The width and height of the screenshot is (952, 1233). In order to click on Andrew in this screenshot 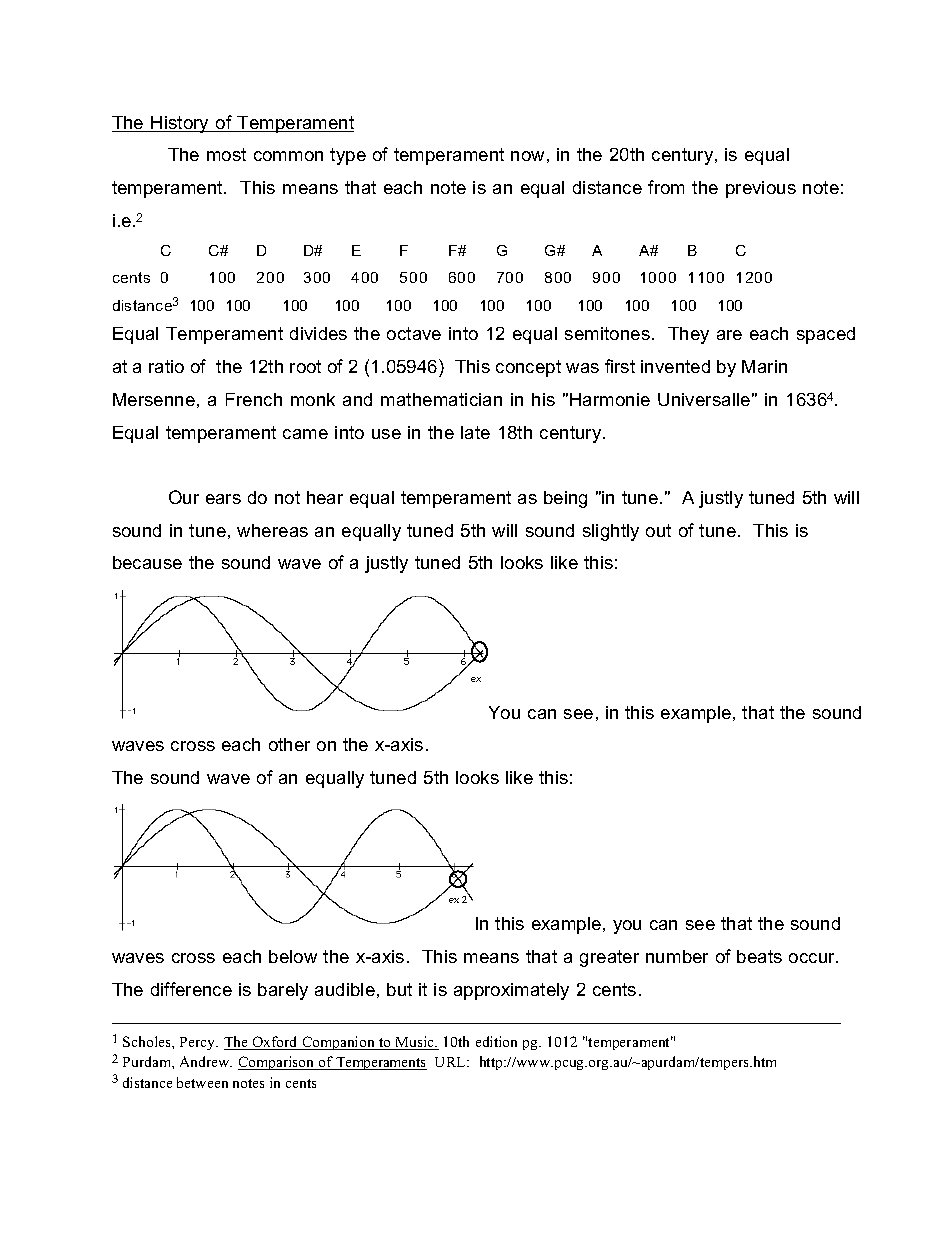, I will do `click(206, 1061)`.
